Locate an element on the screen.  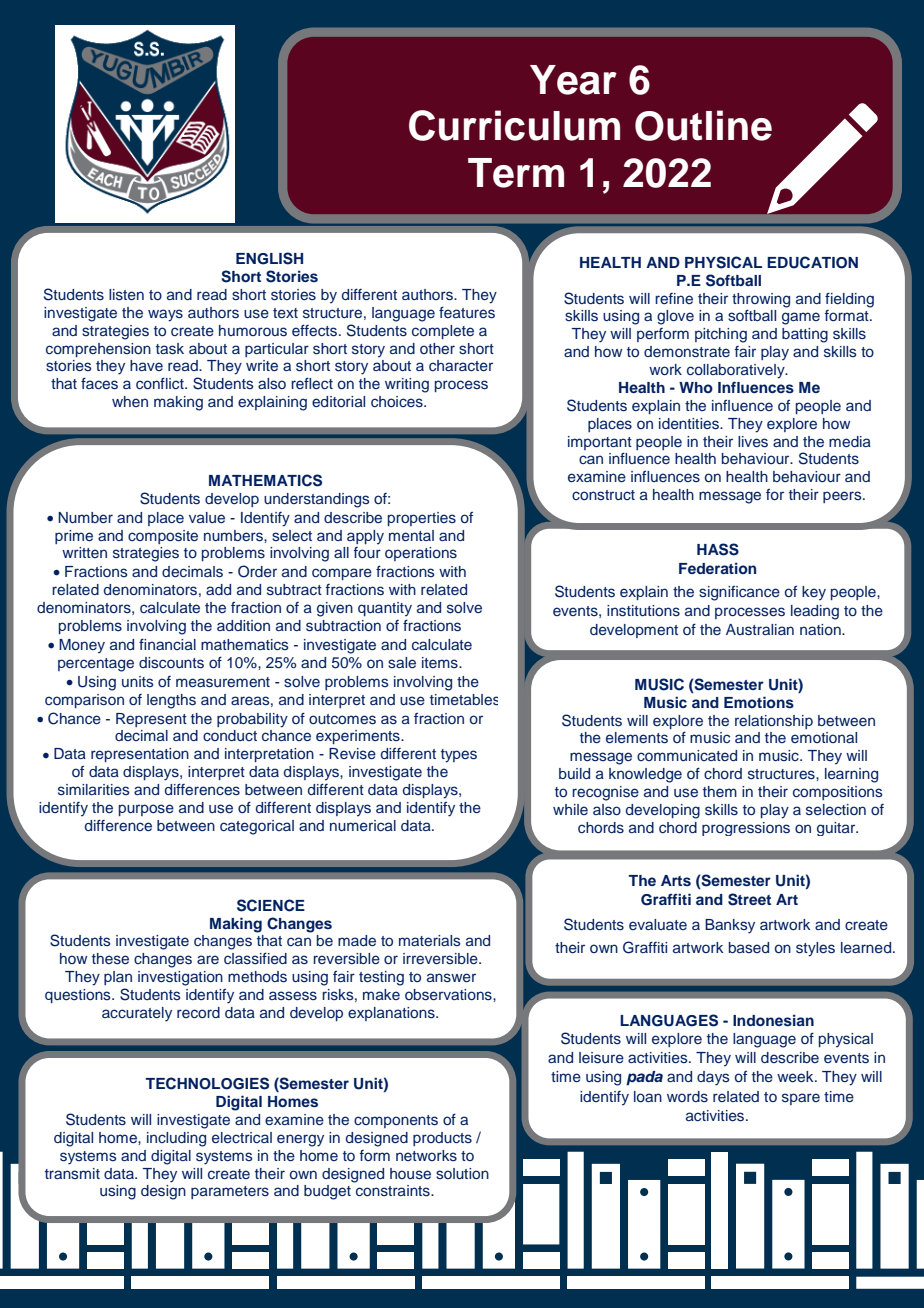
including is located at coordinates (176, 1139).
